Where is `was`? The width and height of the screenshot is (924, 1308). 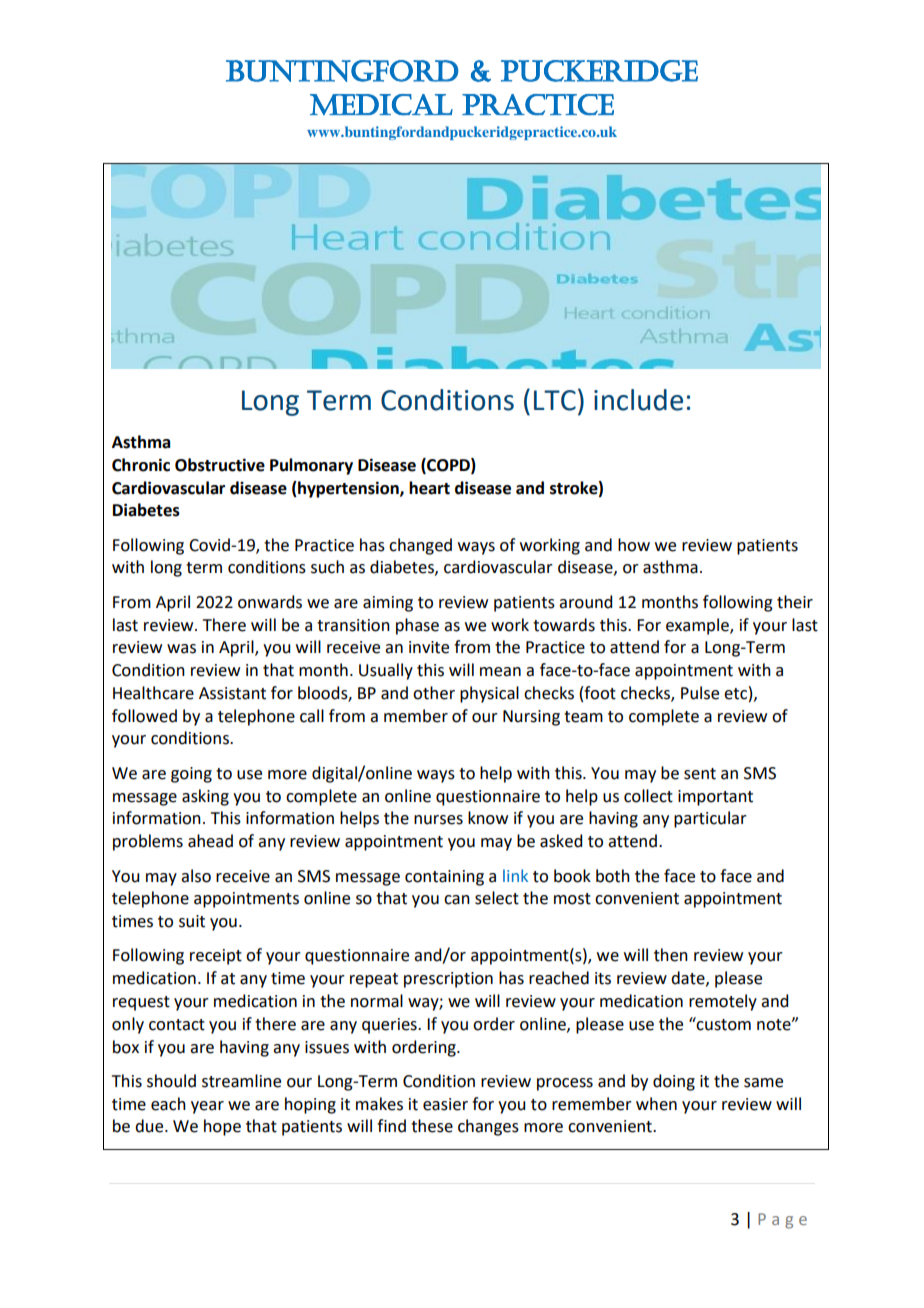
was is located at coordinates (181, 649).
